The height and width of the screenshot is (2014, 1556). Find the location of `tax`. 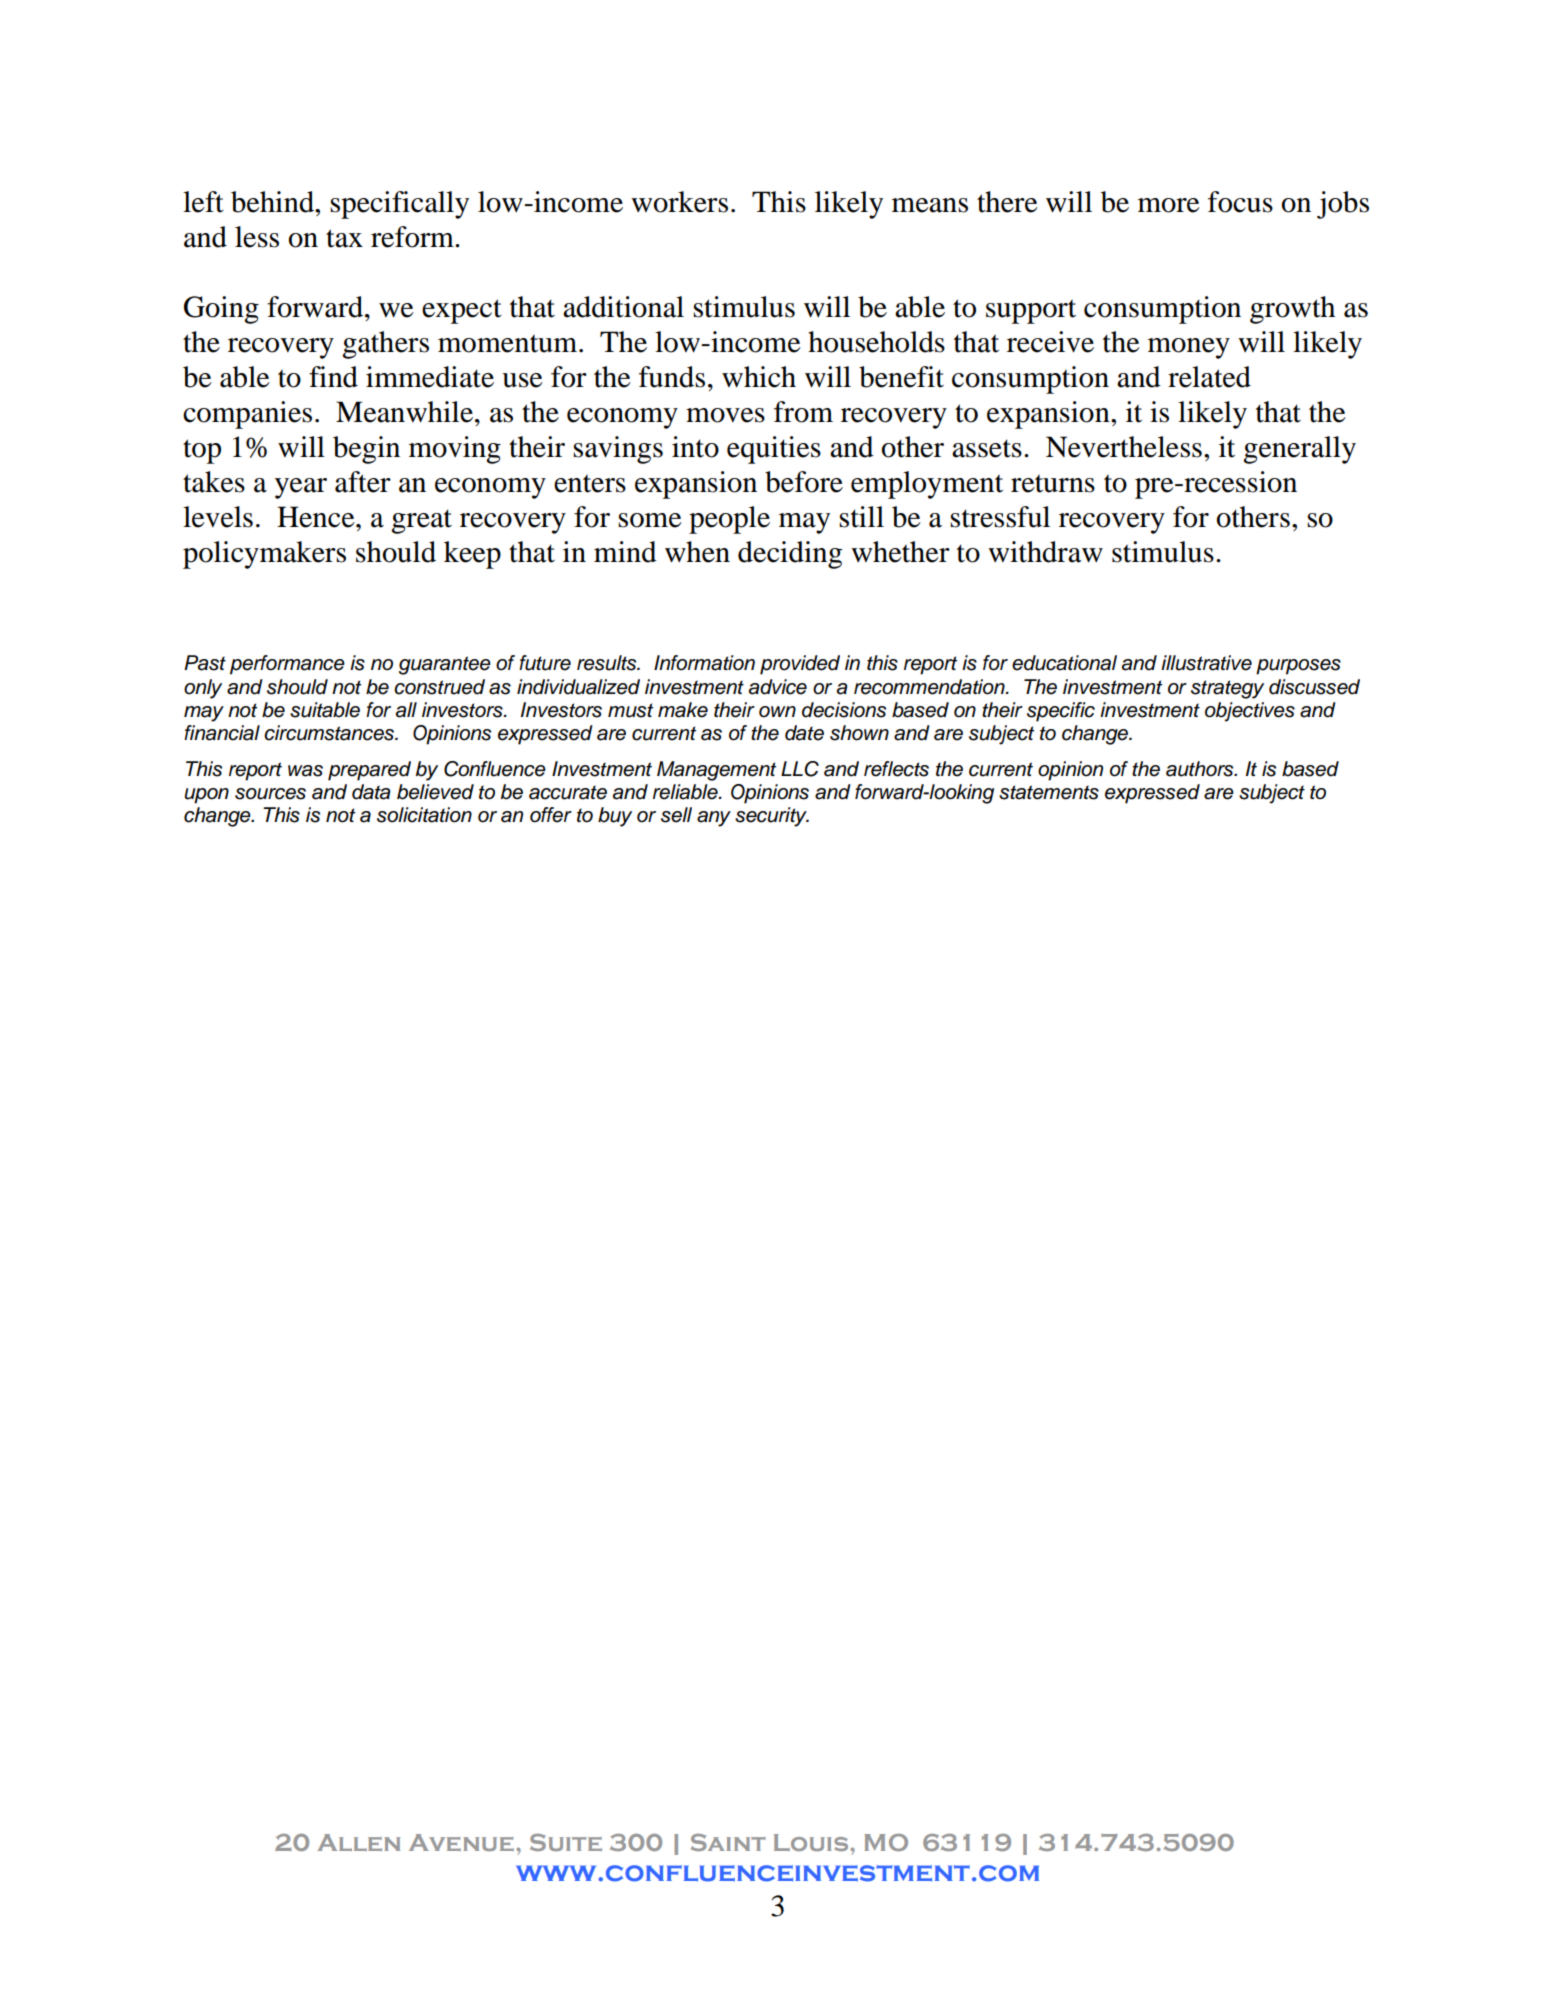

tax is located at coordinates (344, 238).
